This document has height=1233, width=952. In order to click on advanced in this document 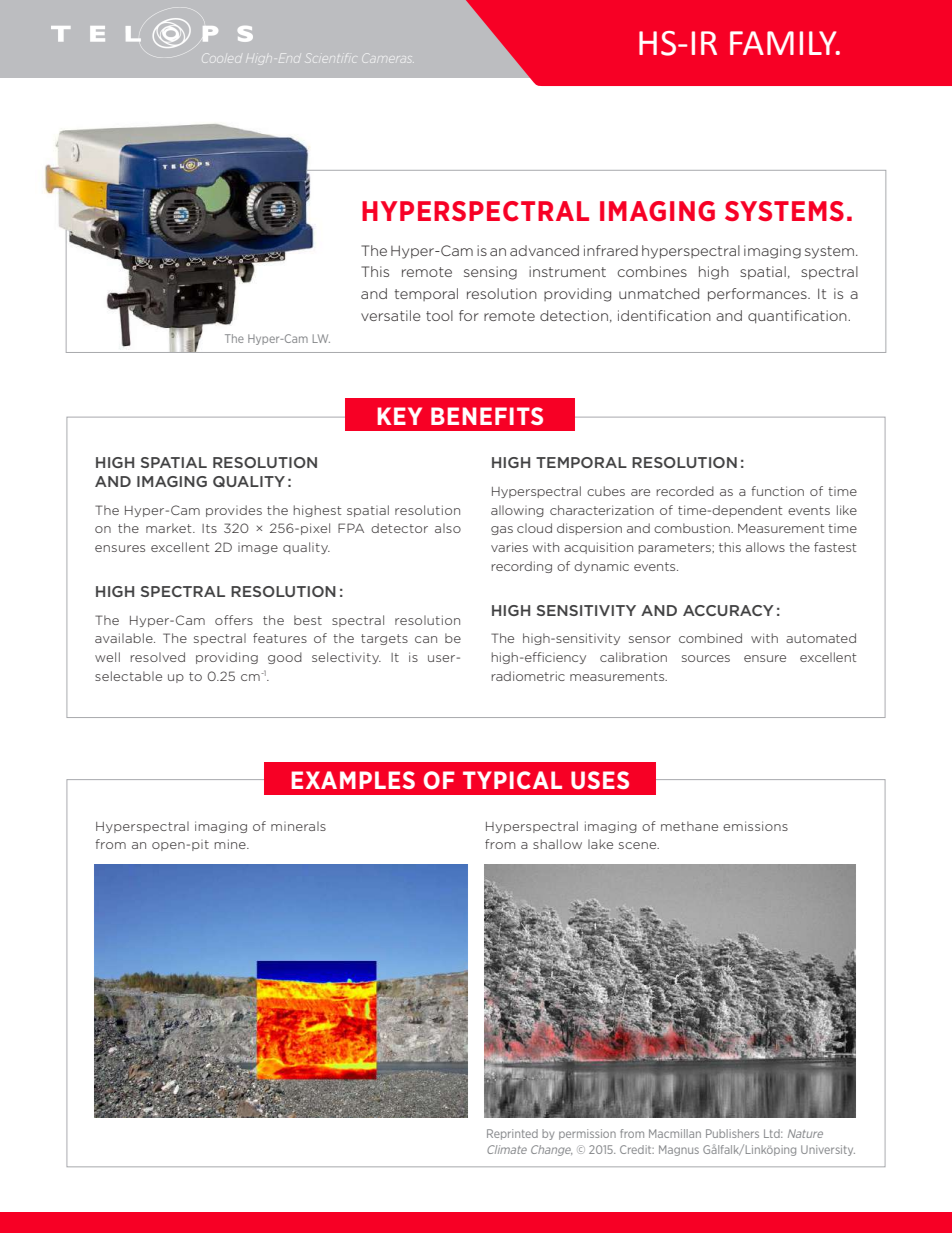, I will do `click(544, 250)`.
